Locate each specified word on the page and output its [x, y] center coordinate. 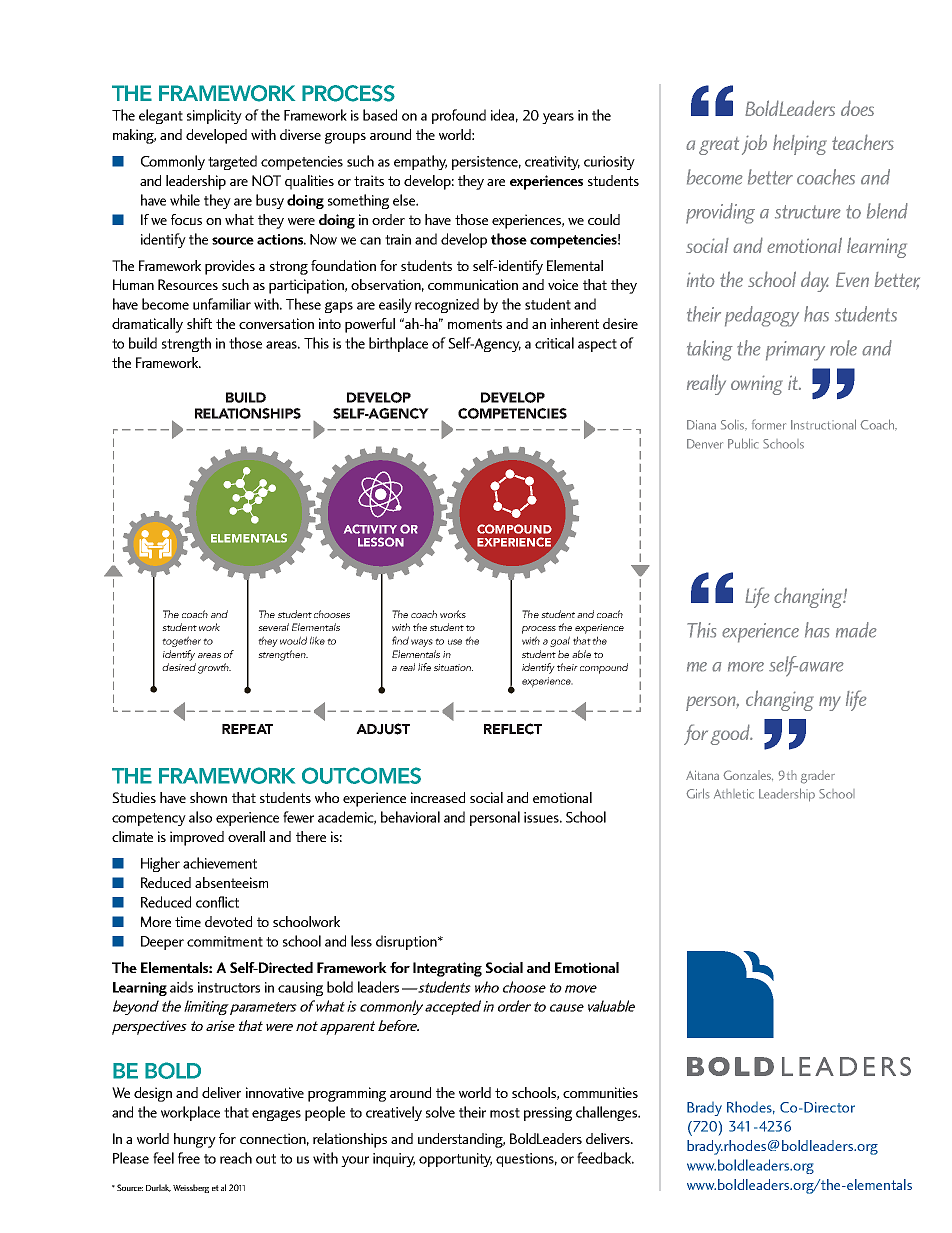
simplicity [214, 116]
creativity [552, 163]
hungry [195, 1140]
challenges [608, 1113]
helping [800, 144]
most [505, 1113]
